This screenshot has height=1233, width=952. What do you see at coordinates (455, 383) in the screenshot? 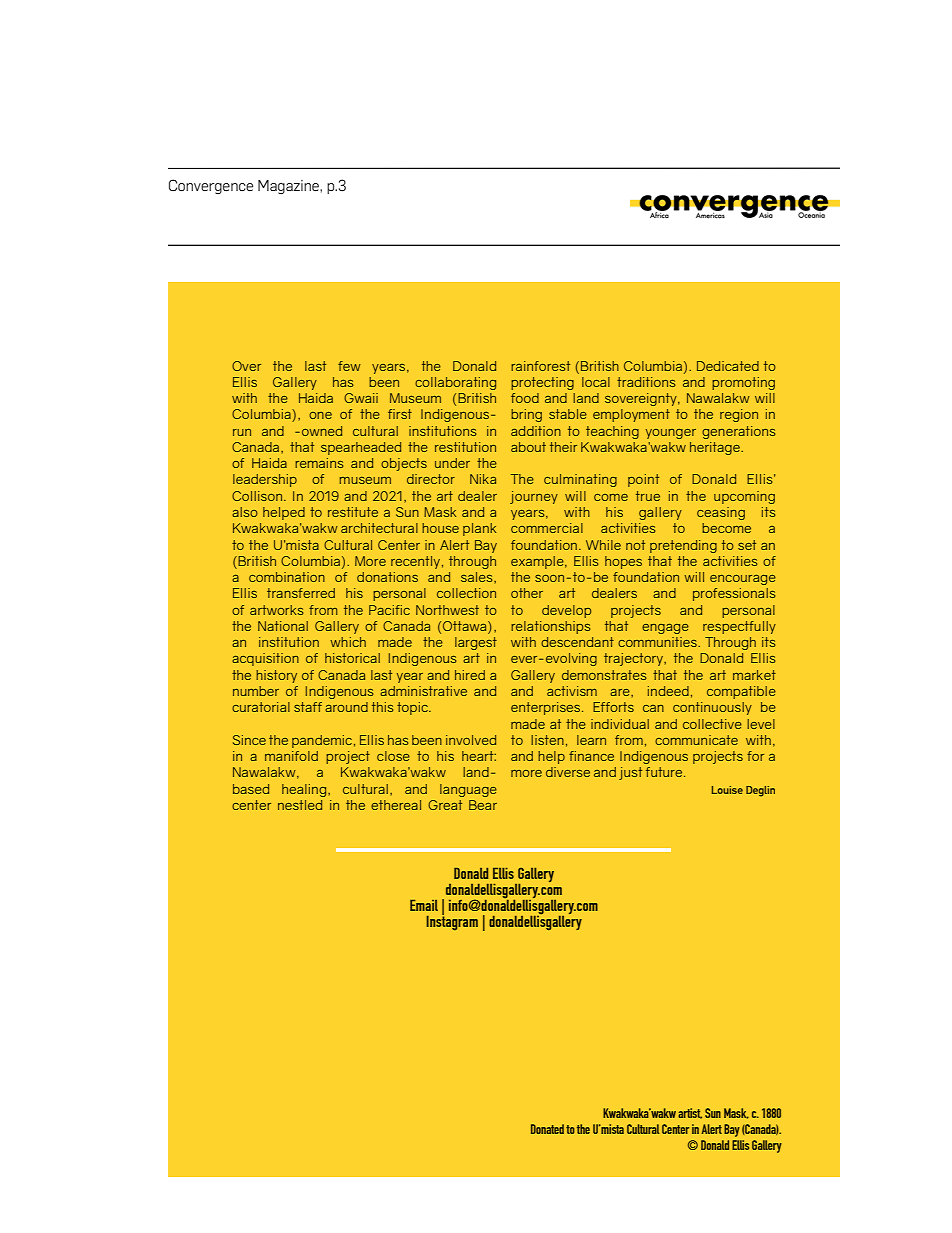
I see `collaborating` at bounding box center [455, 383].
